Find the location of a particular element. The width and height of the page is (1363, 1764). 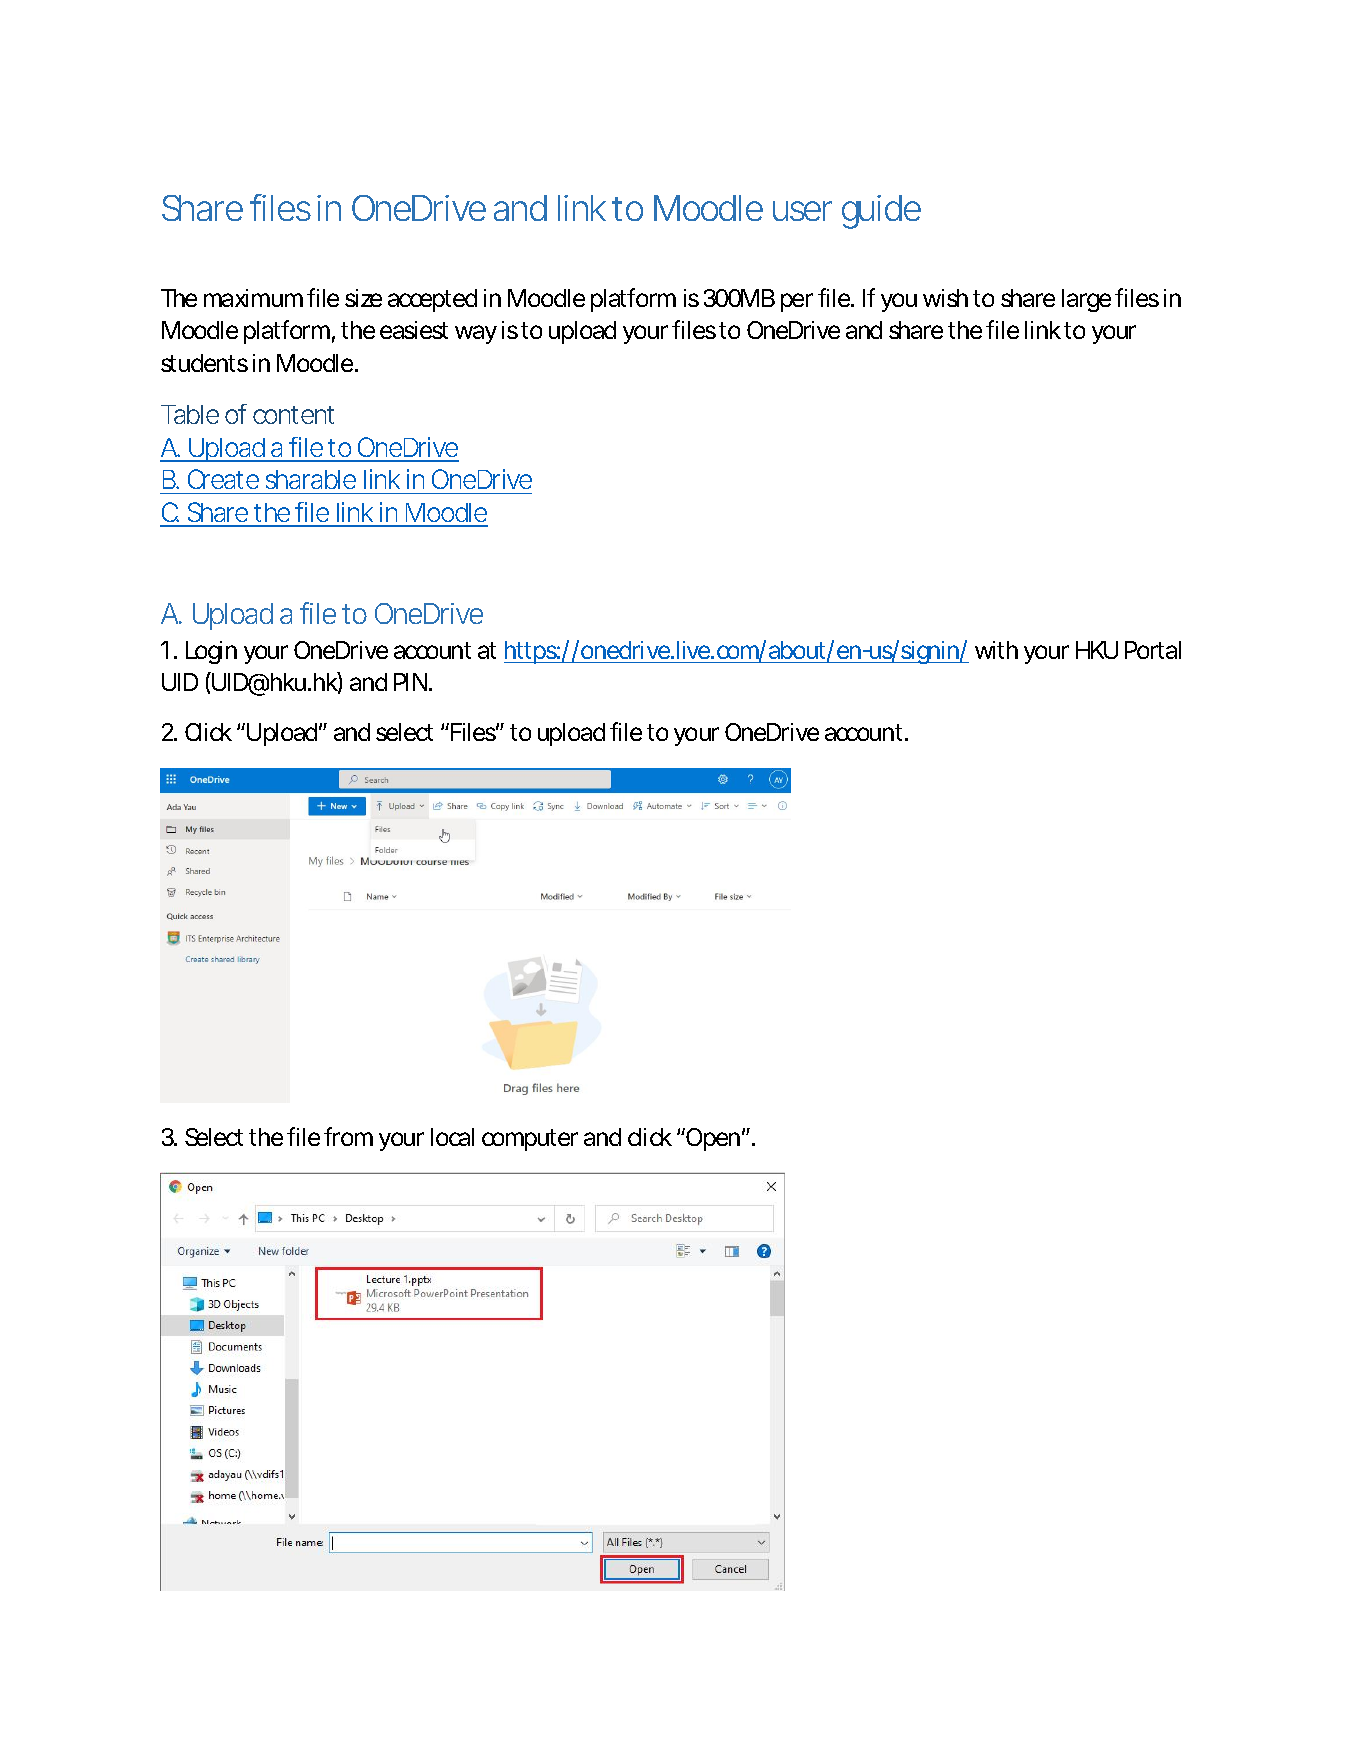

maximum is located at coordinates (253, 298).
